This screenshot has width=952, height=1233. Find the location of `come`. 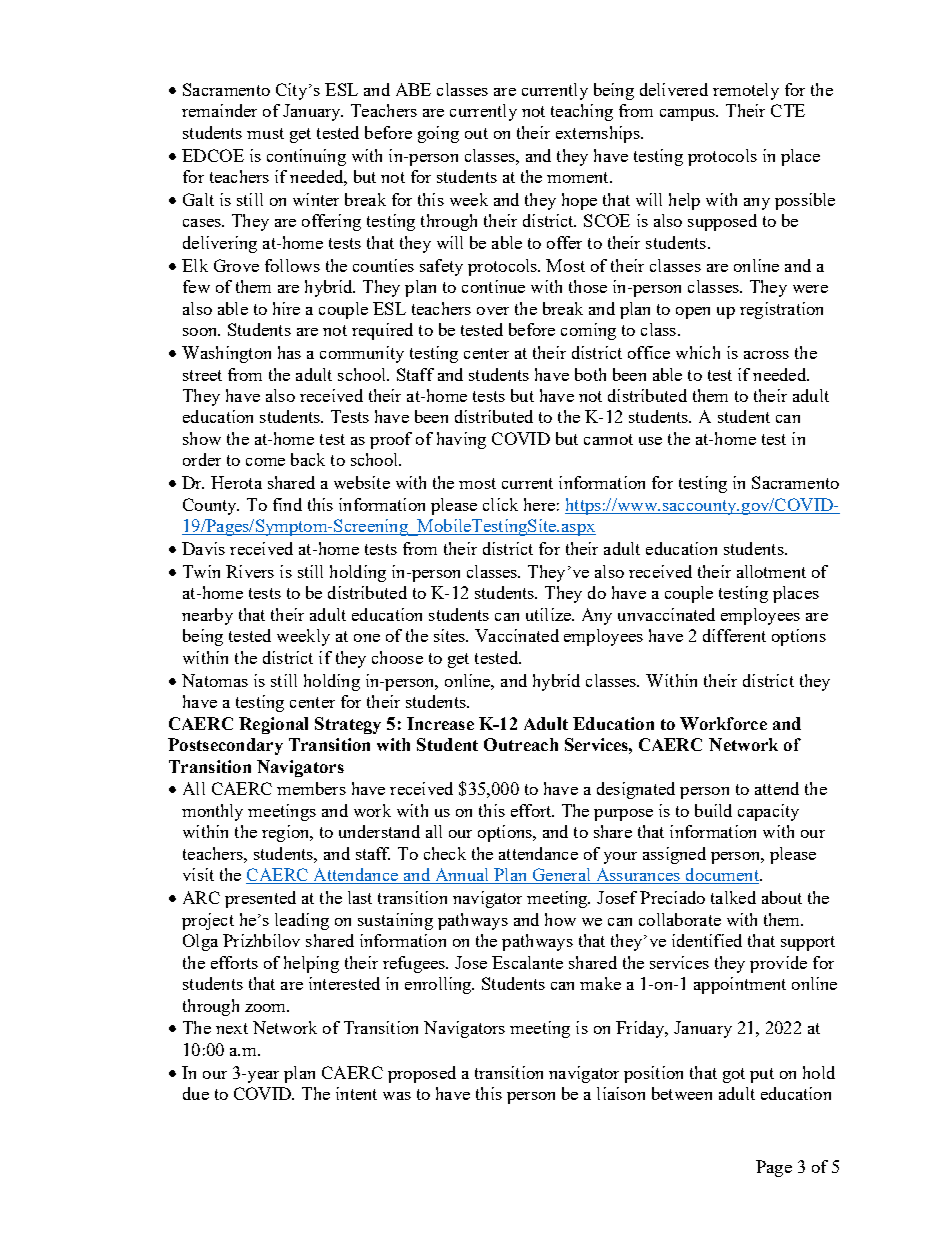

come is located at coordinates (265, 462).
